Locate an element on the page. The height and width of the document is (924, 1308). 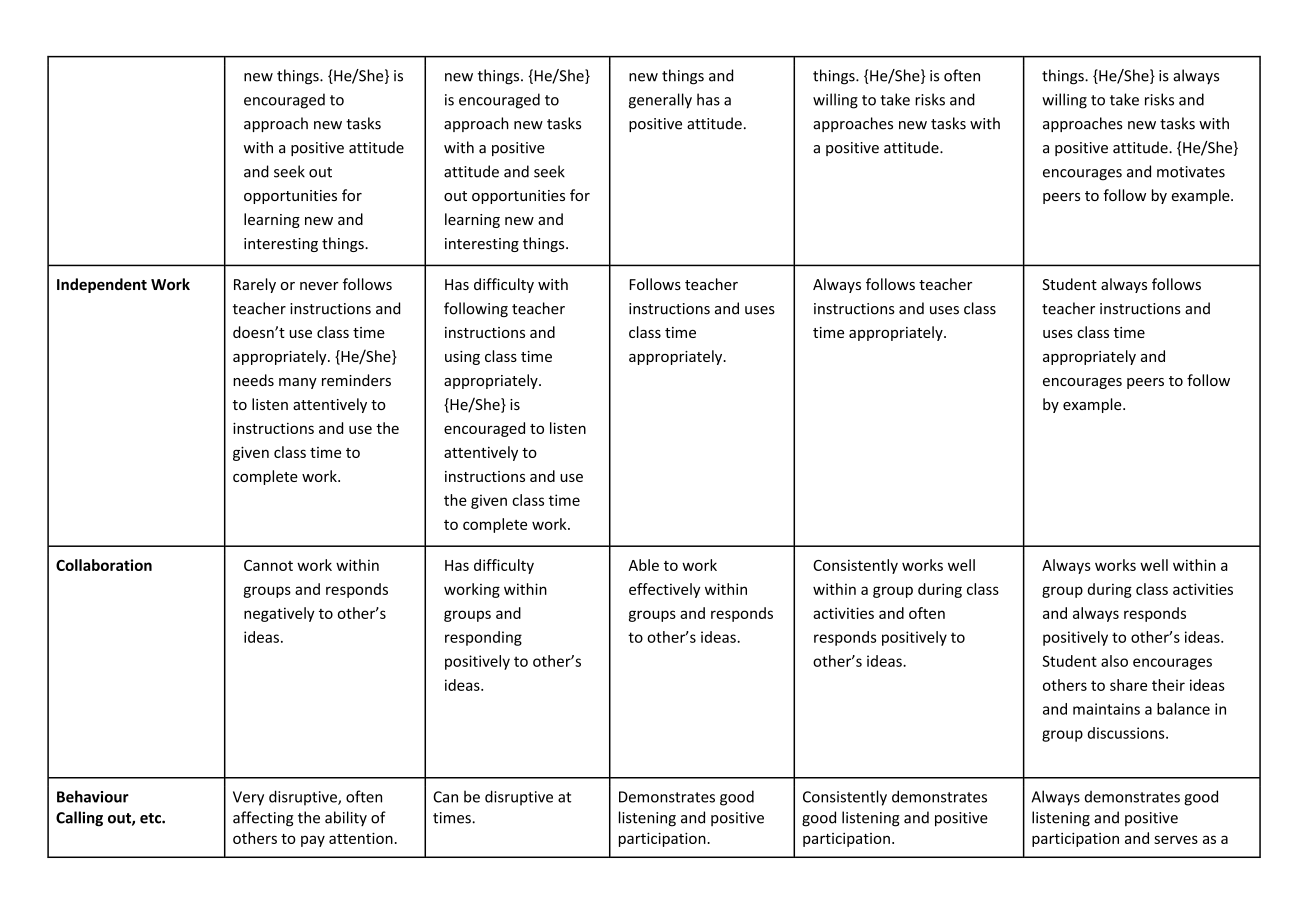
attention is located at coordinates (361, 838).
